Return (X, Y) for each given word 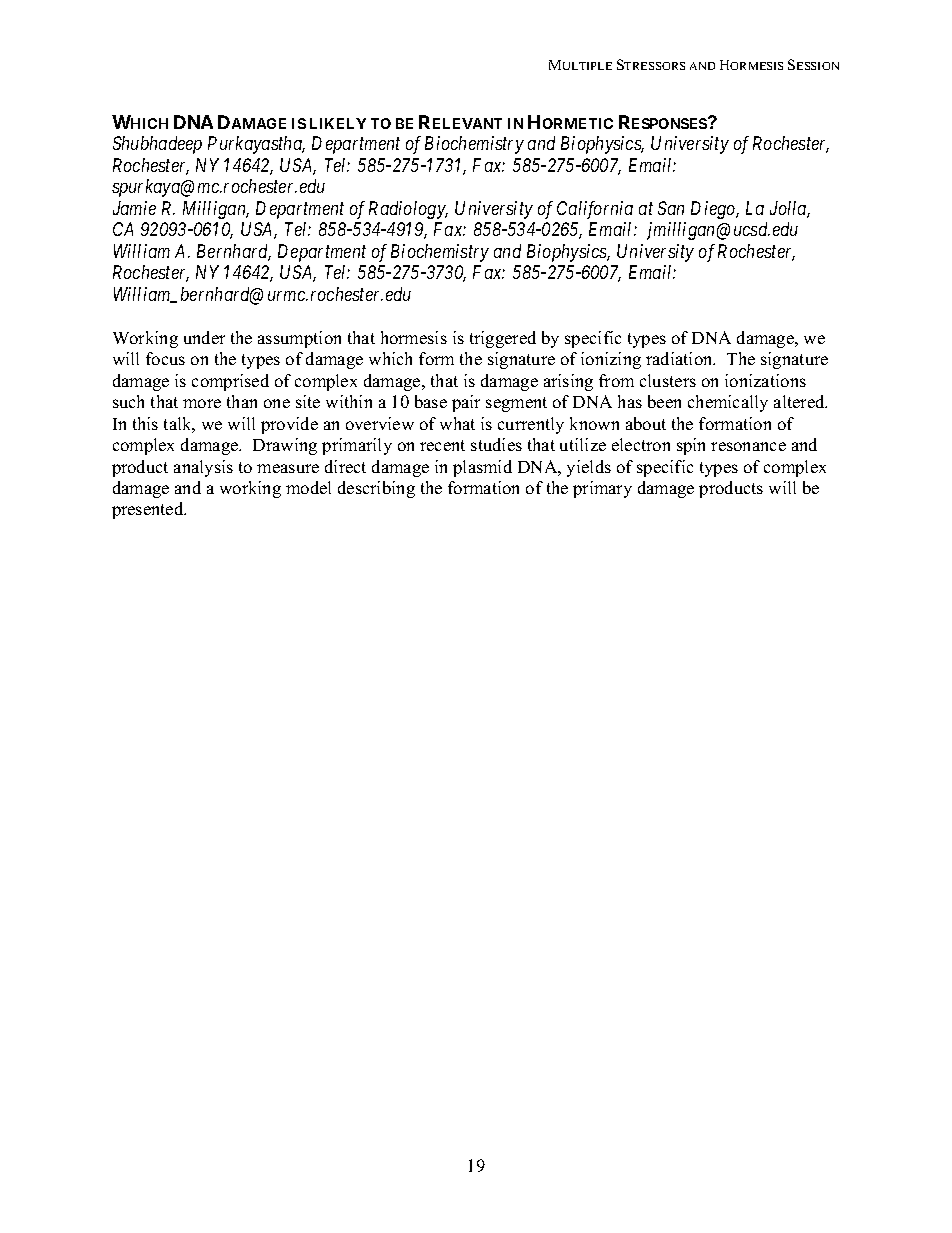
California (595, 210)
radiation (680, 358)
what (457, 423)
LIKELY (338, 123)
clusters (668, 380)
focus (165, 358)
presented (149, 510)
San (671, 208)
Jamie (134, 208)
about (646, 423)
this (145, 423)
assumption (299, 339)
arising (568, 382)
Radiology (408, 210)
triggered (503, 339)
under (204, 337)
